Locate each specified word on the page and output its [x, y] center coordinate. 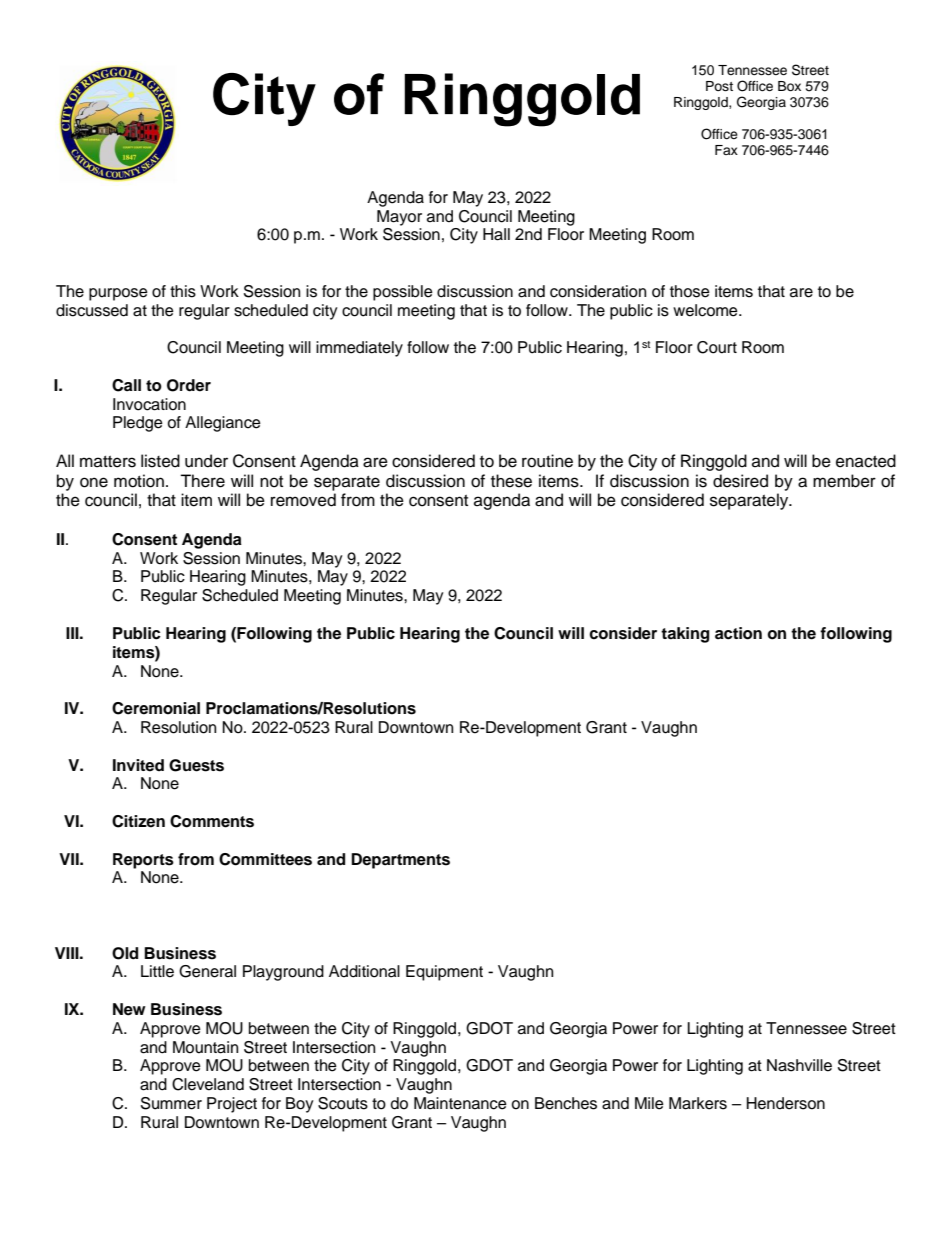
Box [789, 86]
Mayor [399, 218]
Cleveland [208, 1084]
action [738, 633]
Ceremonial [156, 708]
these [511, 481]
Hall [496, 234]
